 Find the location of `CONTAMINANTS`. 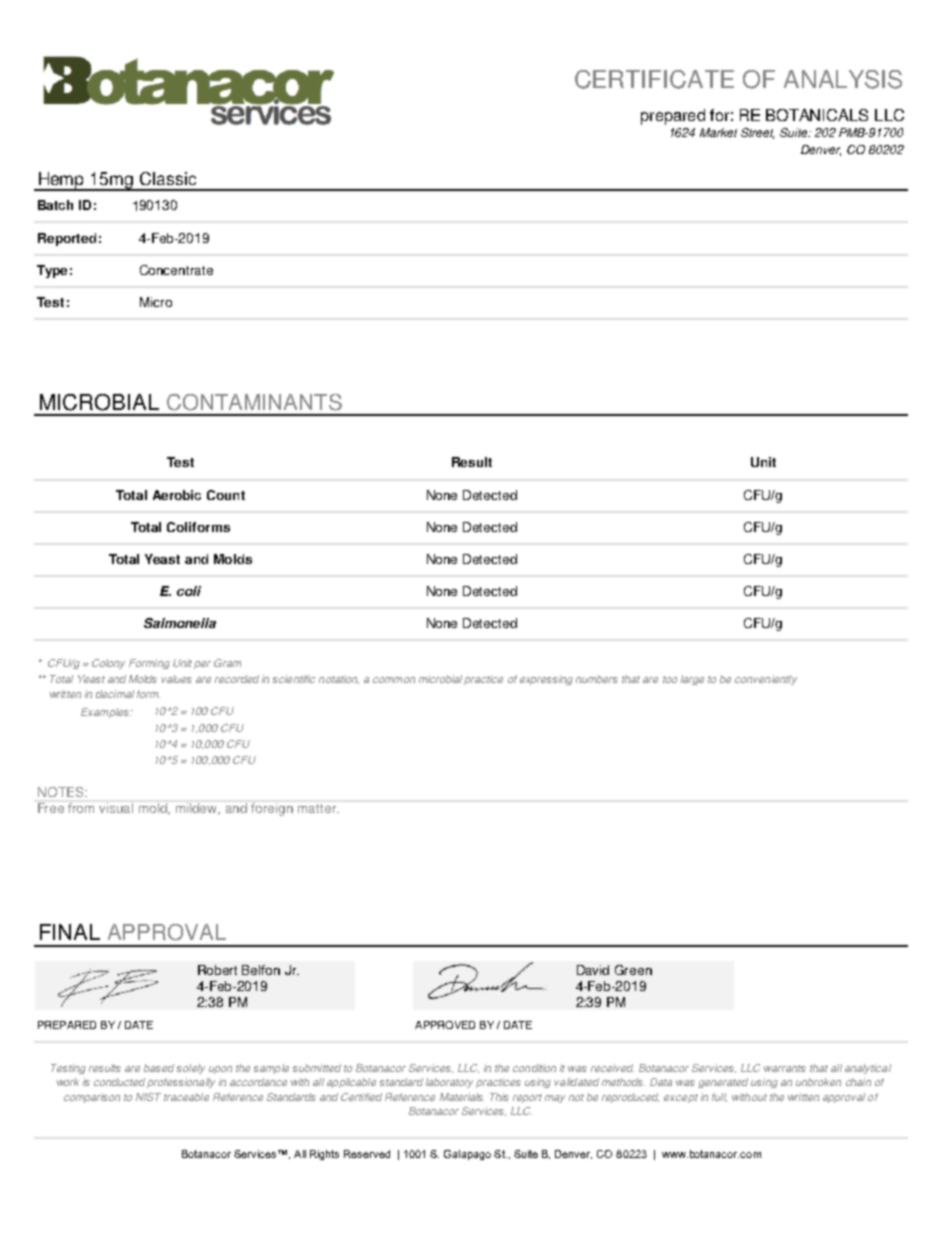

CONTAMINANTS is located at coordinates (254, 402).
